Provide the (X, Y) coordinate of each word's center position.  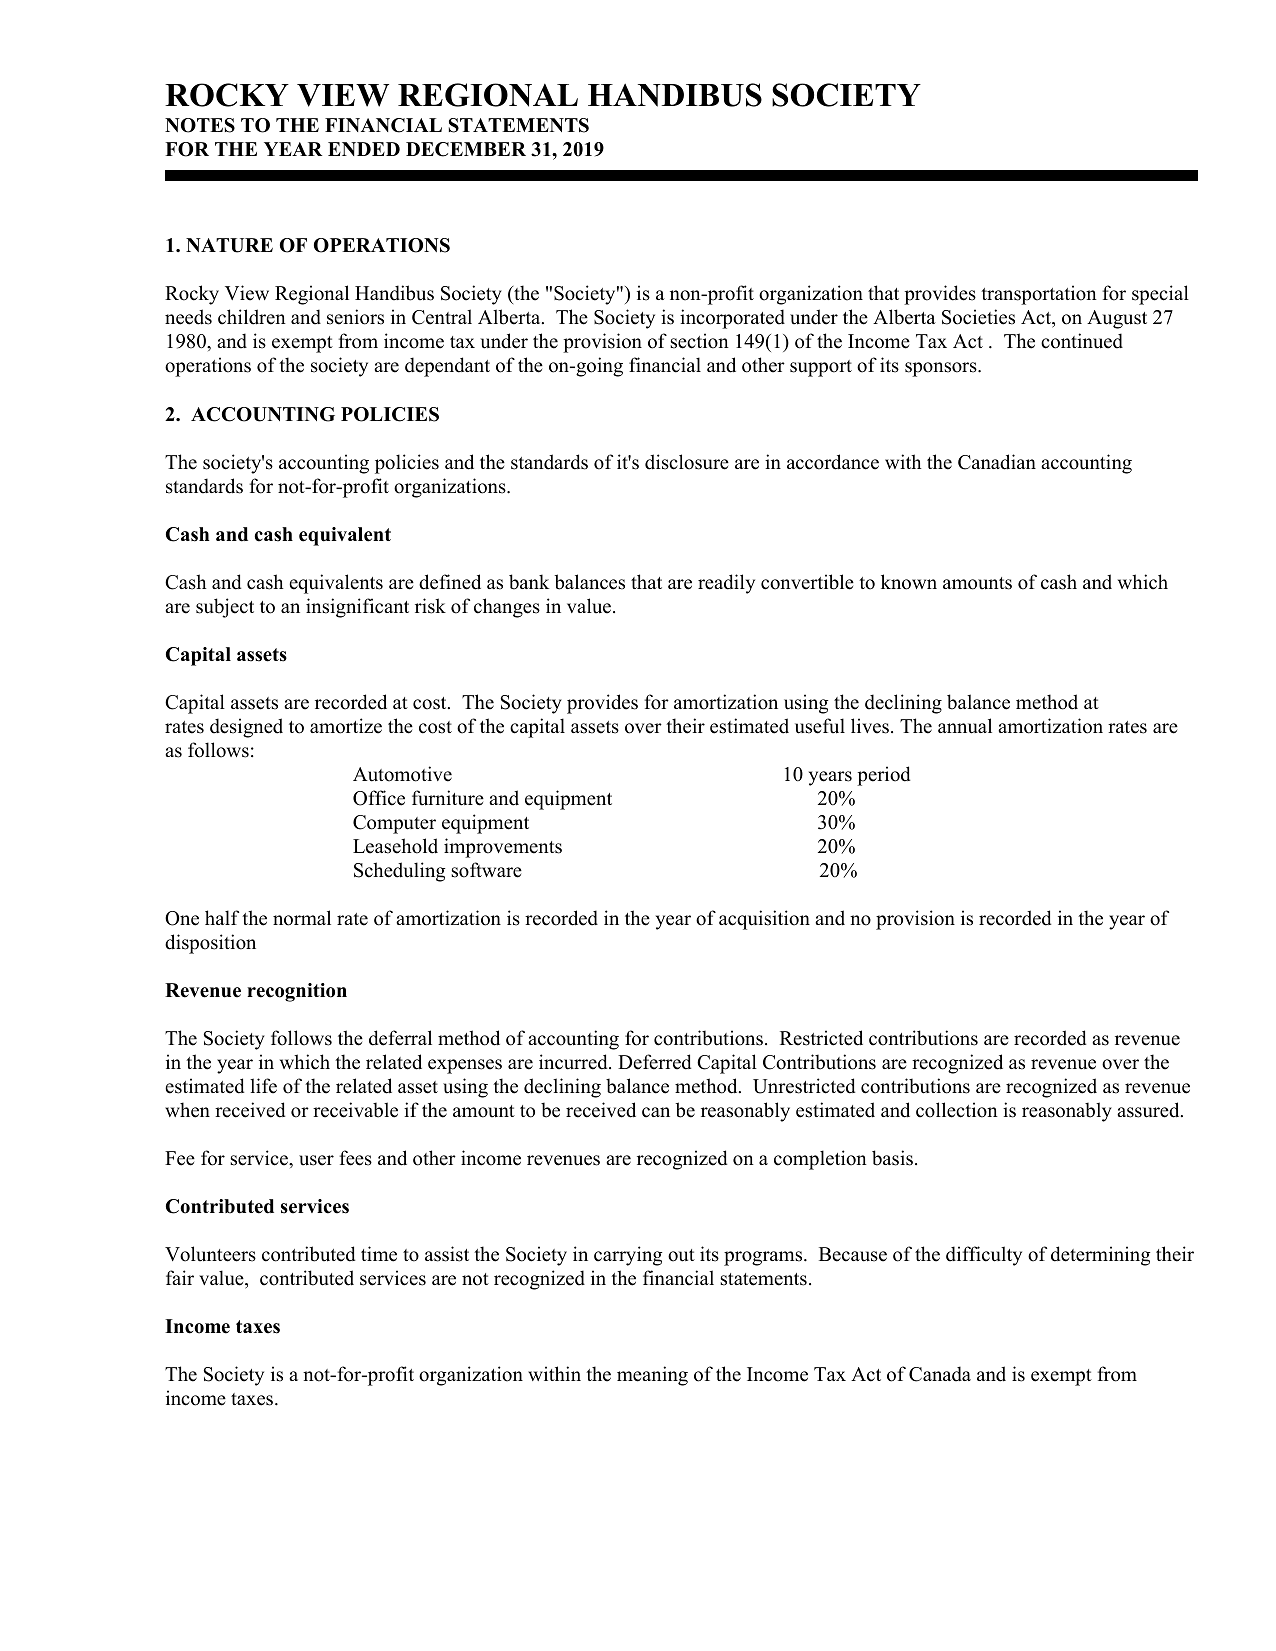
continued (1082, 341)
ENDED (364, 149)
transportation (1039, 295)
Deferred (654, 1062)
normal (302, 918)
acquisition (764, 920)
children (252, 317)
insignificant (357, 608)
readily (726, 584)
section (699, 341)
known (909, 582)
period (883, 776)
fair (180, 1277)
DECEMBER (466, 149)
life (263, 1086)
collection (957, 1110)
